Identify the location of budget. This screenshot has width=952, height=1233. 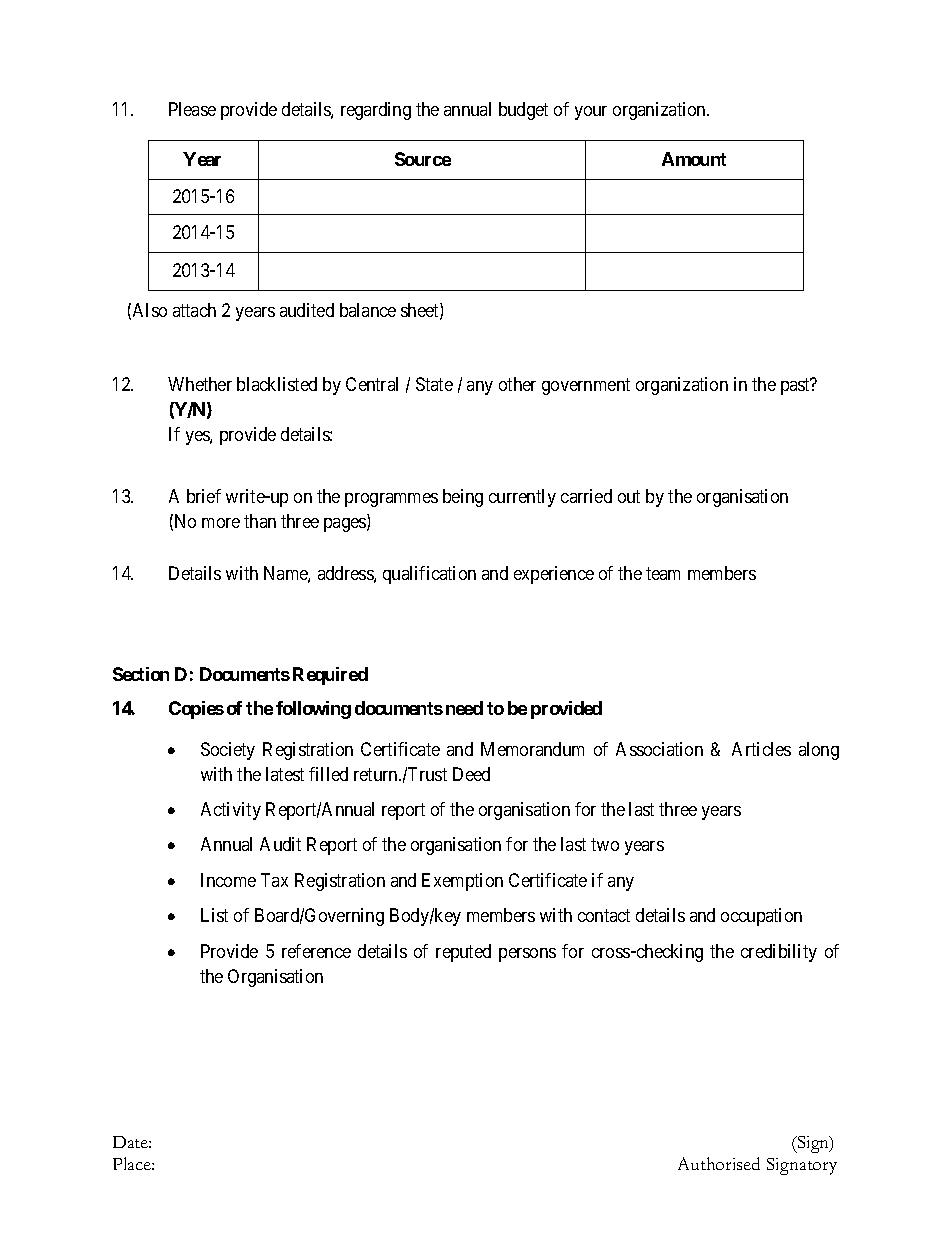
(523, 111).
